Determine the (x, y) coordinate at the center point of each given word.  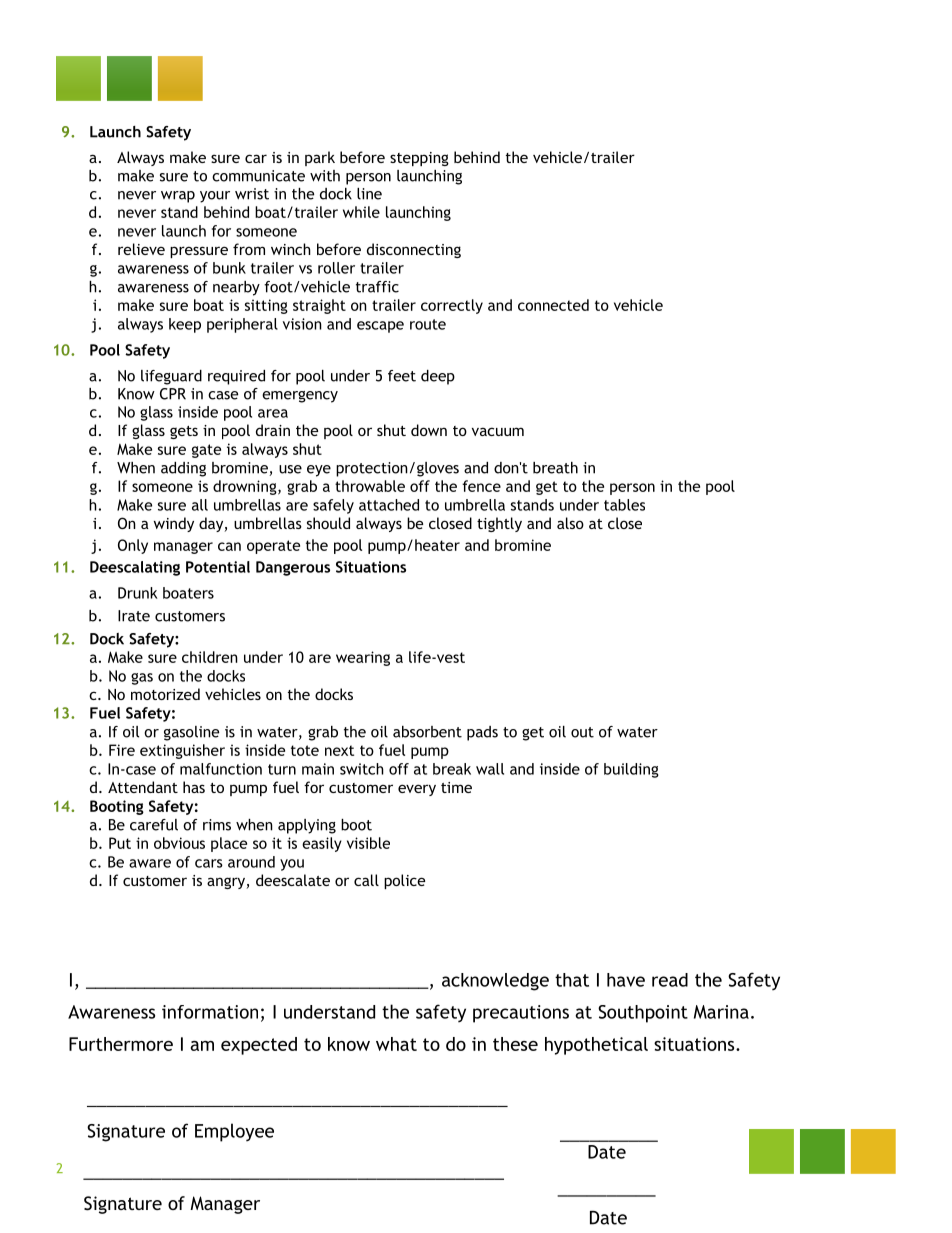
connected (553, 305)
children (210, 657)
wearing (363, 658)
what (396, 1044)
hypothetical (596, 1046)
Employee (234, 1132)
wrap (178, 197)
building (631, 770)
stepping (419, 159)
